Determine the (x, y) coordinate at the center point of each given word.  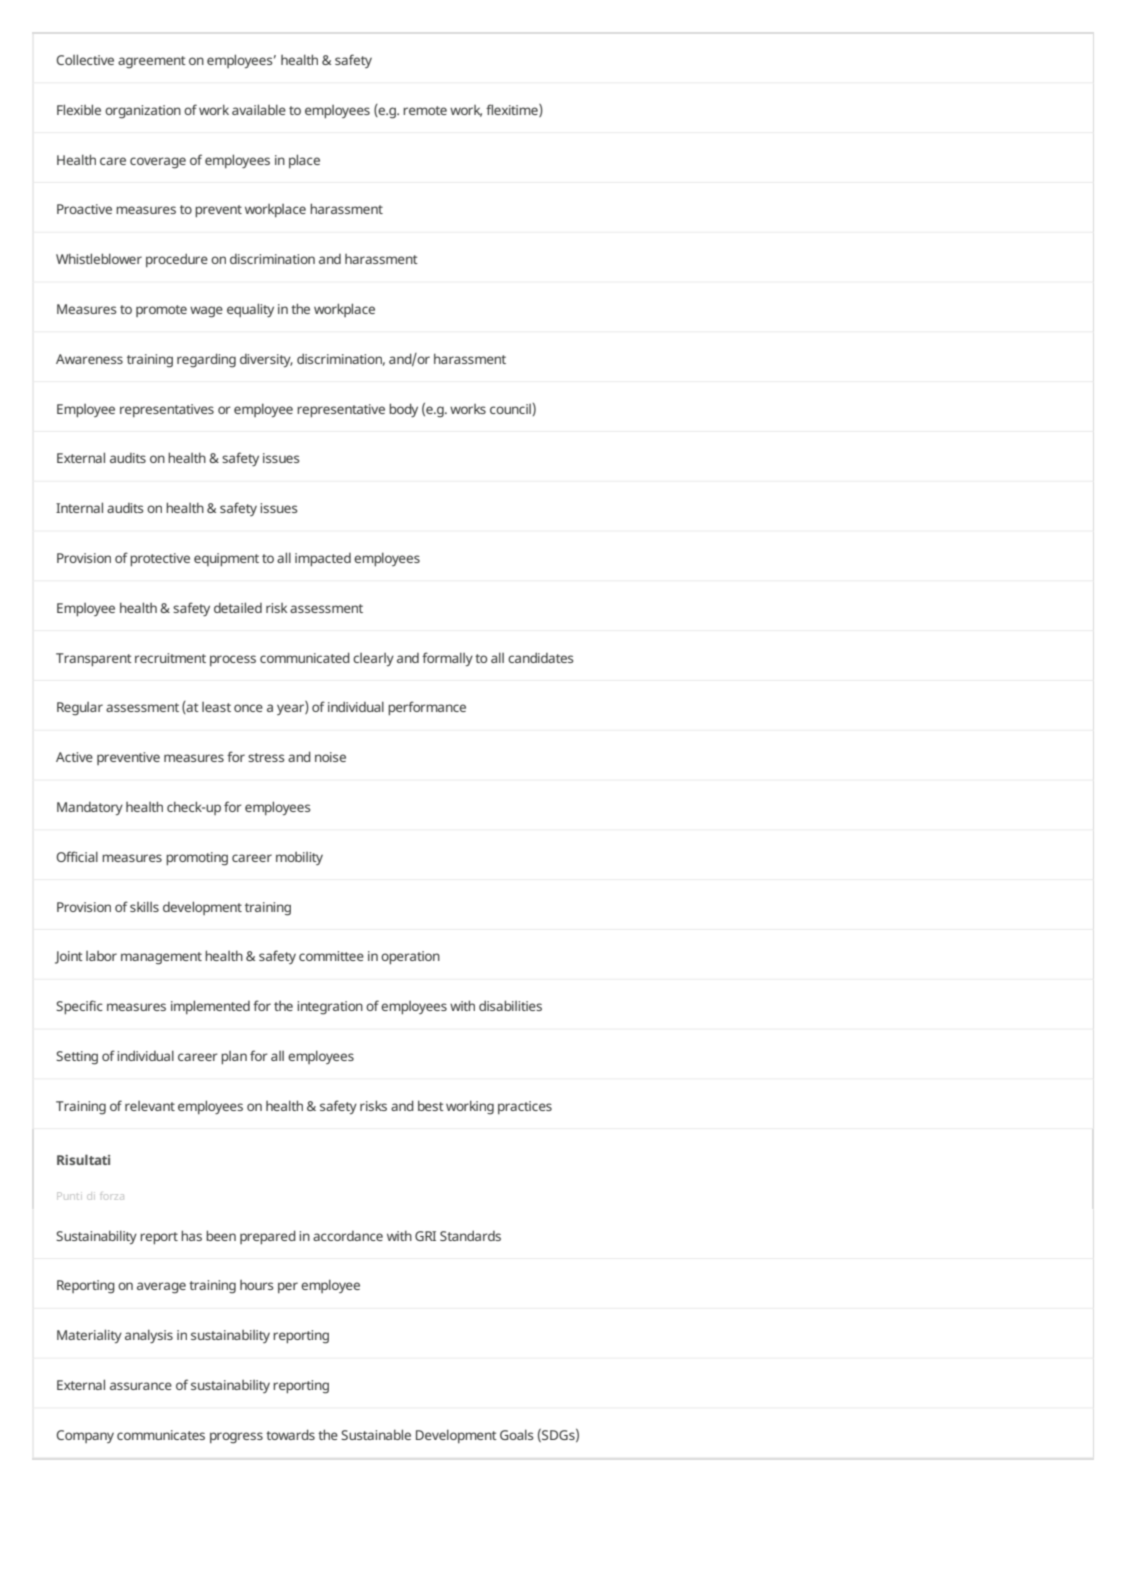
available (259, 109)
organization (143, 112)
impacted (323, 559)
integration (330, 1008)
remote (425, 110)
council (510, 409)
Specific (79, 1007)
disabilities (510, 1005)
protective (160, 559)
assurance (141, 1386)
